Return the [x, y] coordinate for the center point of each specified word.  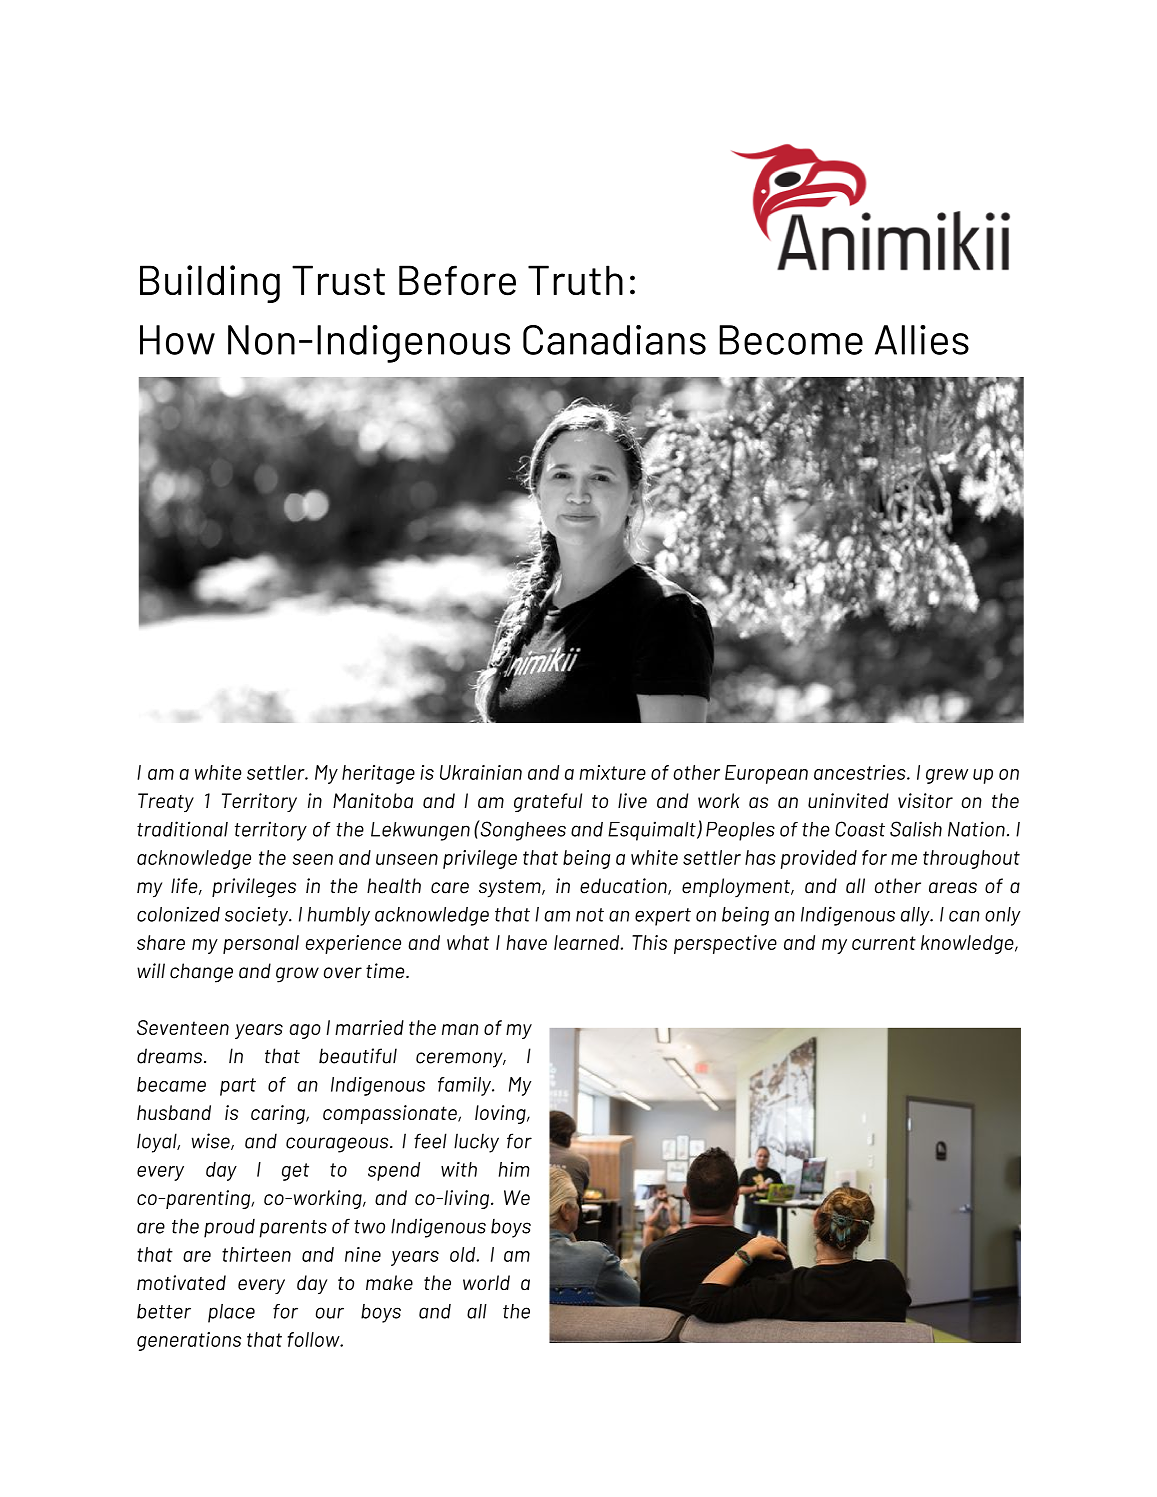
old [464, 1254]
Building [210, 284]
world [486, 1282]
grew [947, 776]
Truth [575, 280]
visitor [925, 800]
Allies [922, 340]
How [177, 340]
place [231, 1313]
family [465, 1086]
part [238, 1087]
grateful [548, 802]
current [884, 943]
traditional [182, 829]
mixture [613, 772]
